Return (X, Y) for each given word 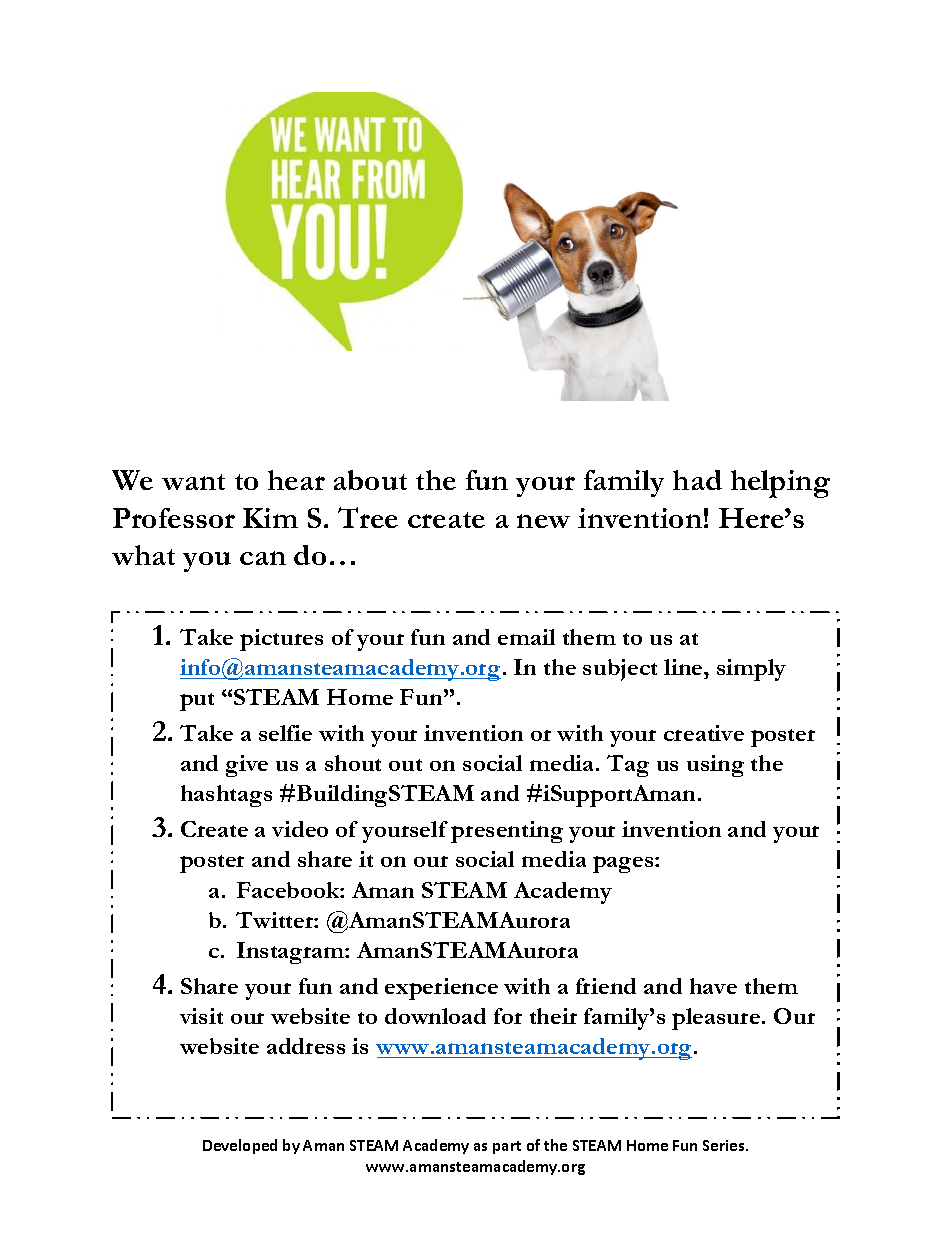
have (713, 986)
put (197, 702)
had (697, 480)
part (507, 1147)
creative (704, 733)
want (193, 482)
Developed (240, 1146)
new (543, 521)
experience (441, 989)
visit (201, 1016)
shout (353, 763)
